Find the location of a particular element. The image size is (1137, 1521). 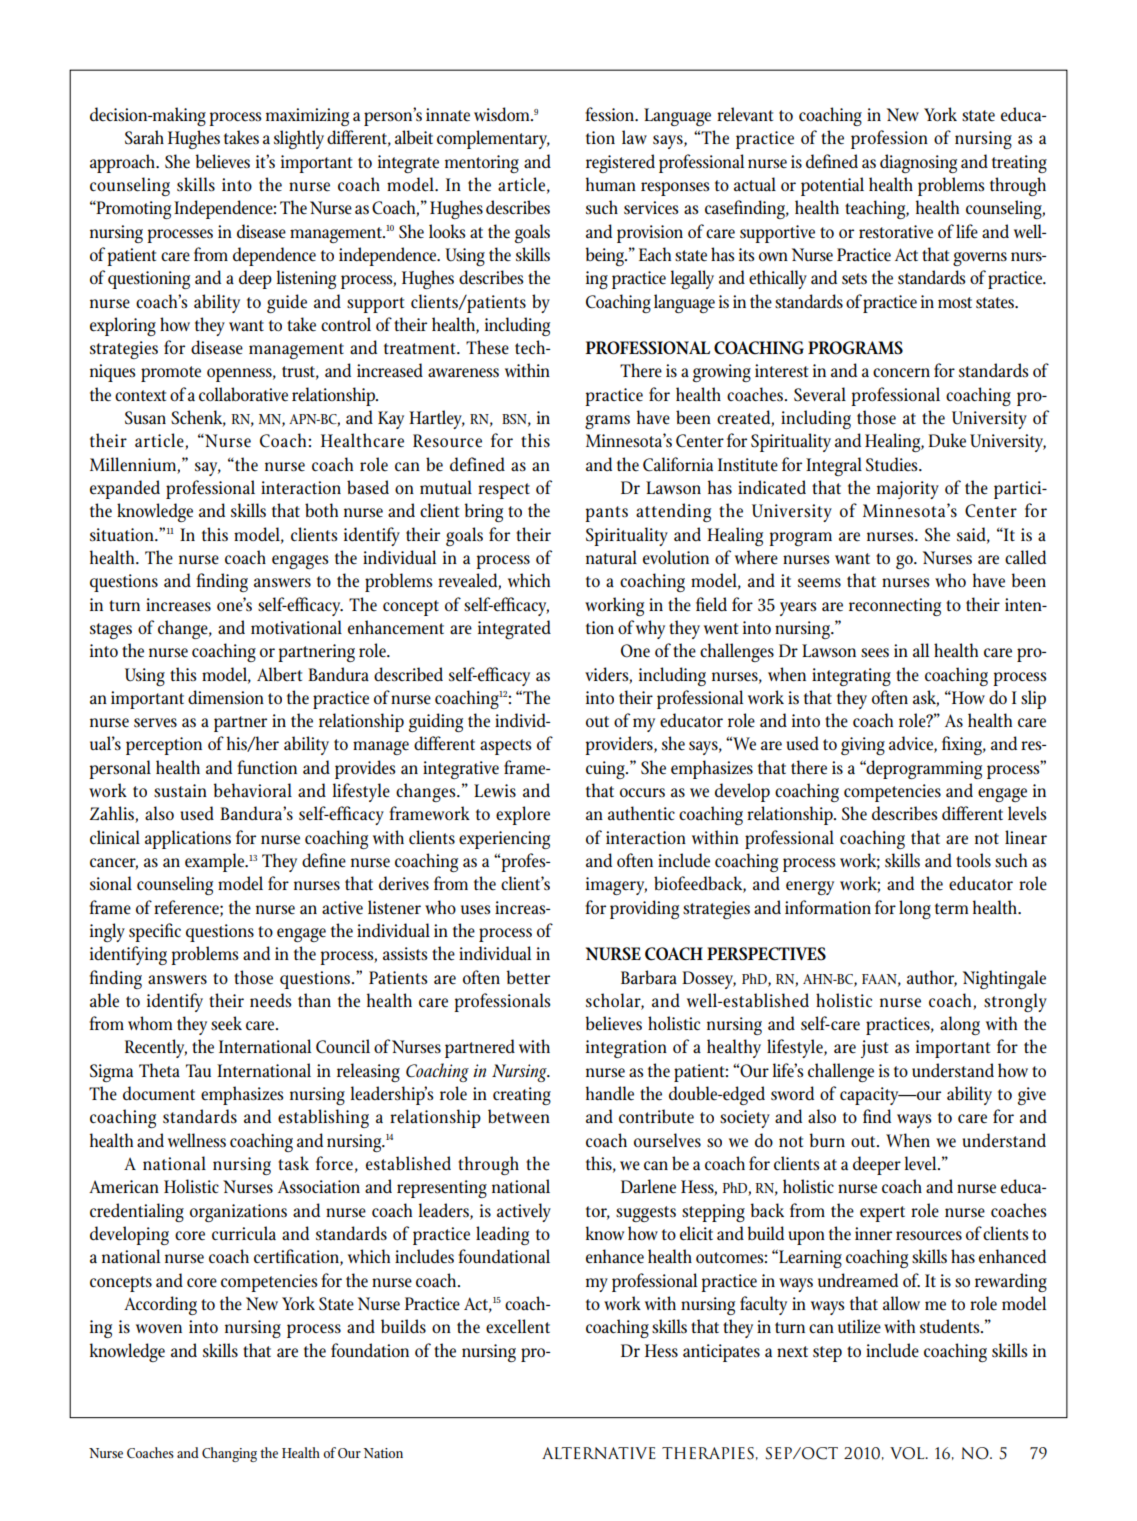

diagnosing is located at coordinates (918, 163).
